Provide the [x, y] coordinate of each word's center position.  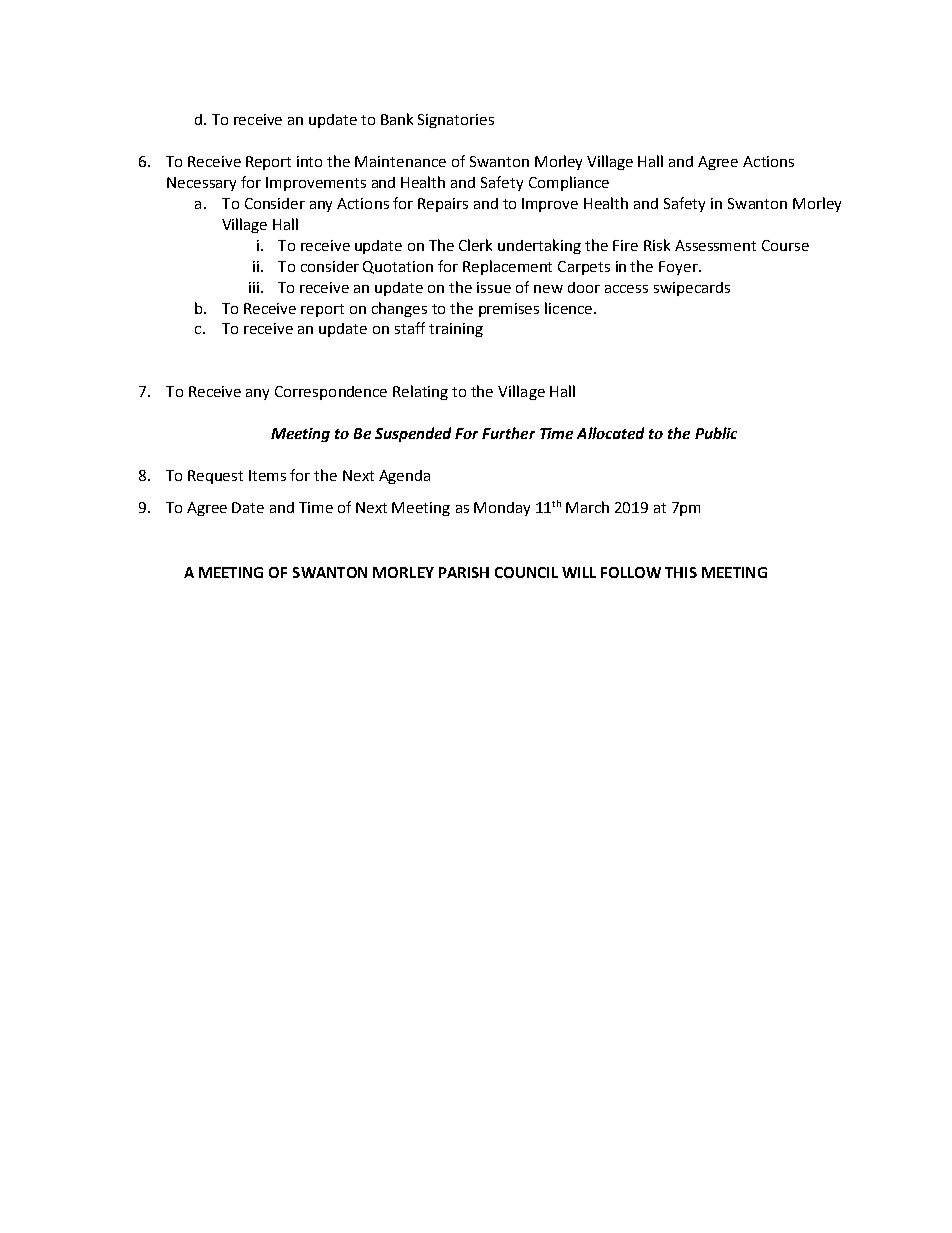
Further [508, 433]
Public [716, 433]
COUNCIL [526, 572]
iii [254, 287]
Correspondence [331, 393]
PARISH [464, 572]
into [309, 161]
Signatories [456, 121]
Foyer [679, 268]
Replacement [507, 267]
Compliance [569, 183]
